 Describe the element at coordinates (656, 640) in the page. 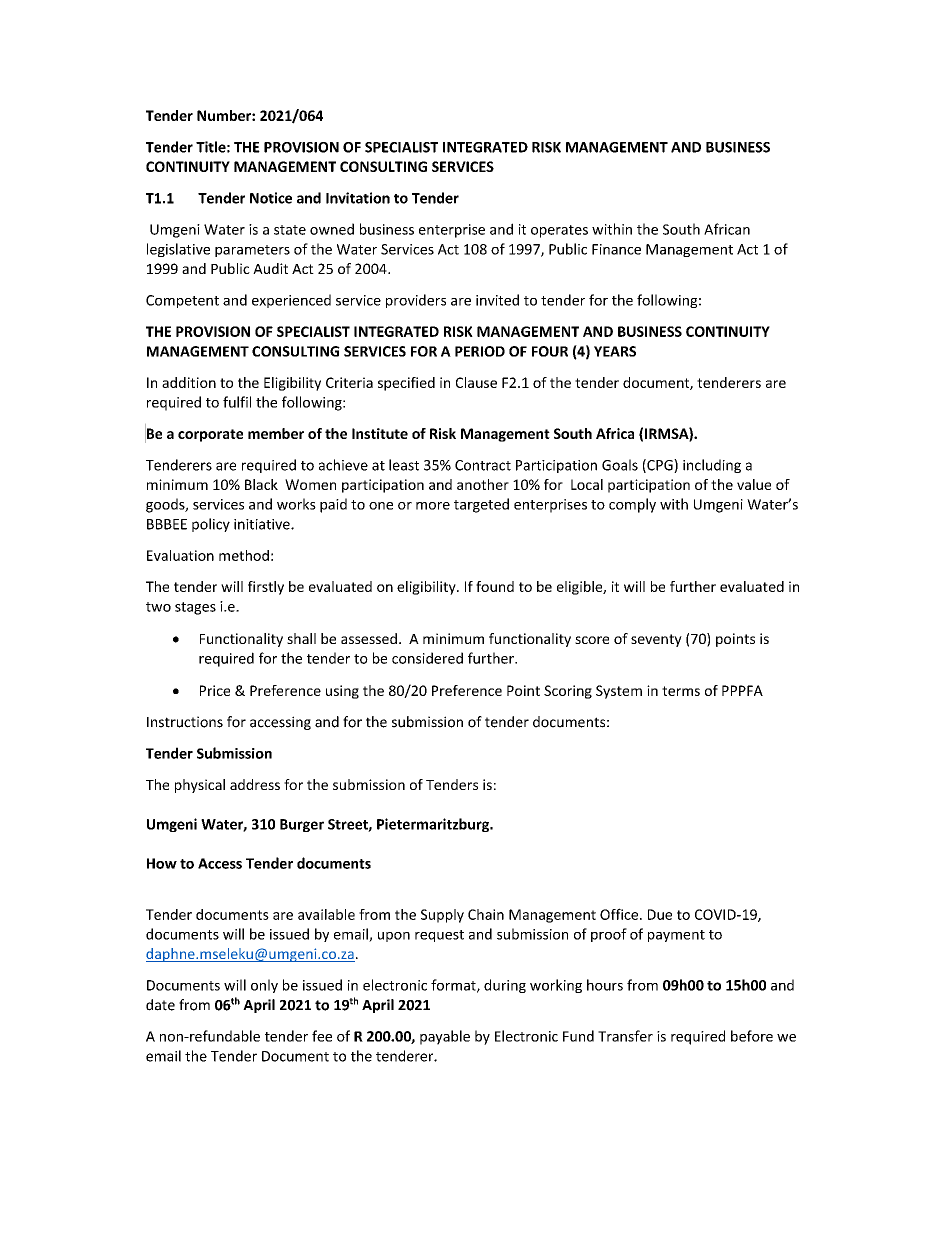

I see `seventy` at that location.
